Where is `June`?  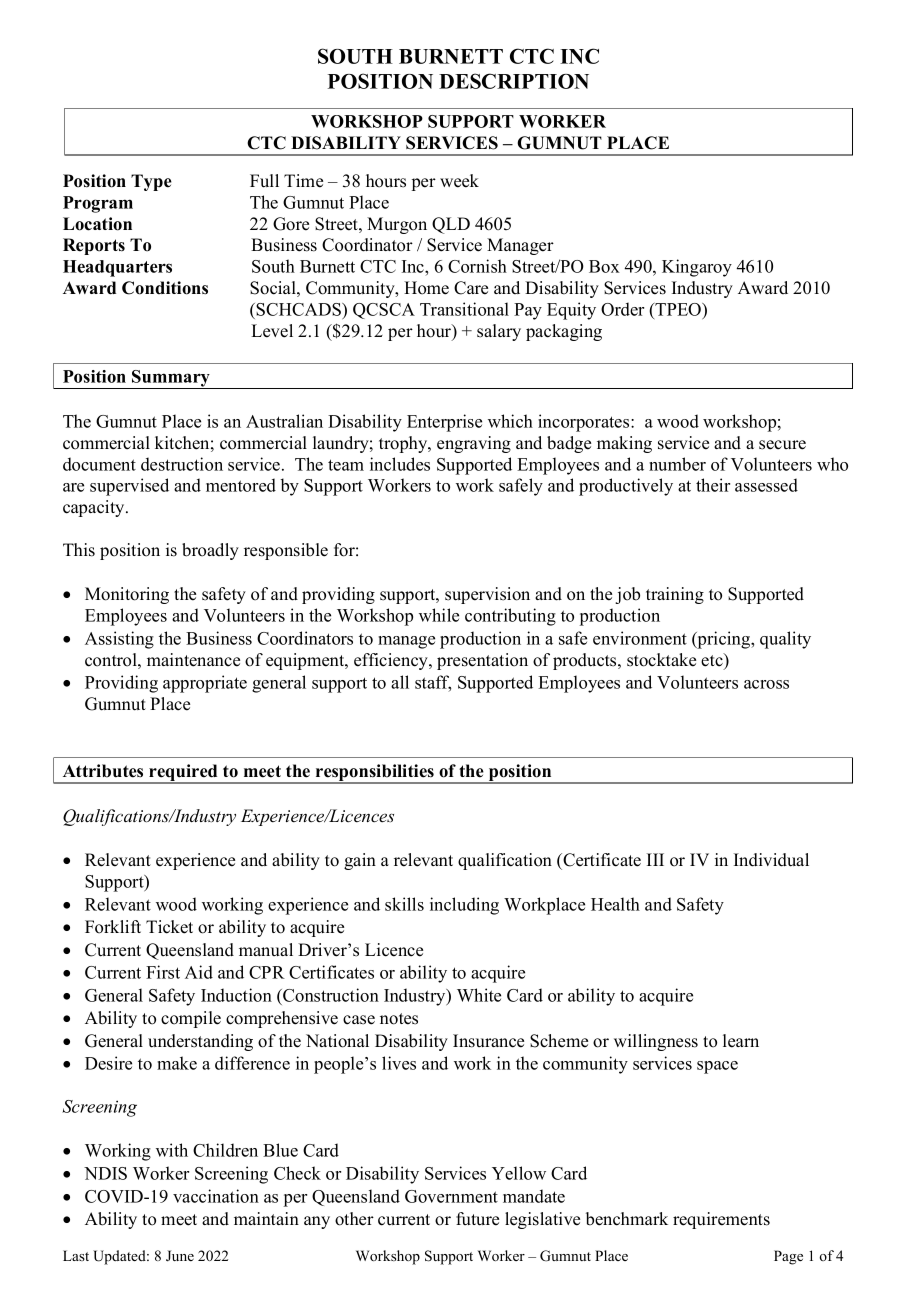
June is located at coordinates (180, 1256).
